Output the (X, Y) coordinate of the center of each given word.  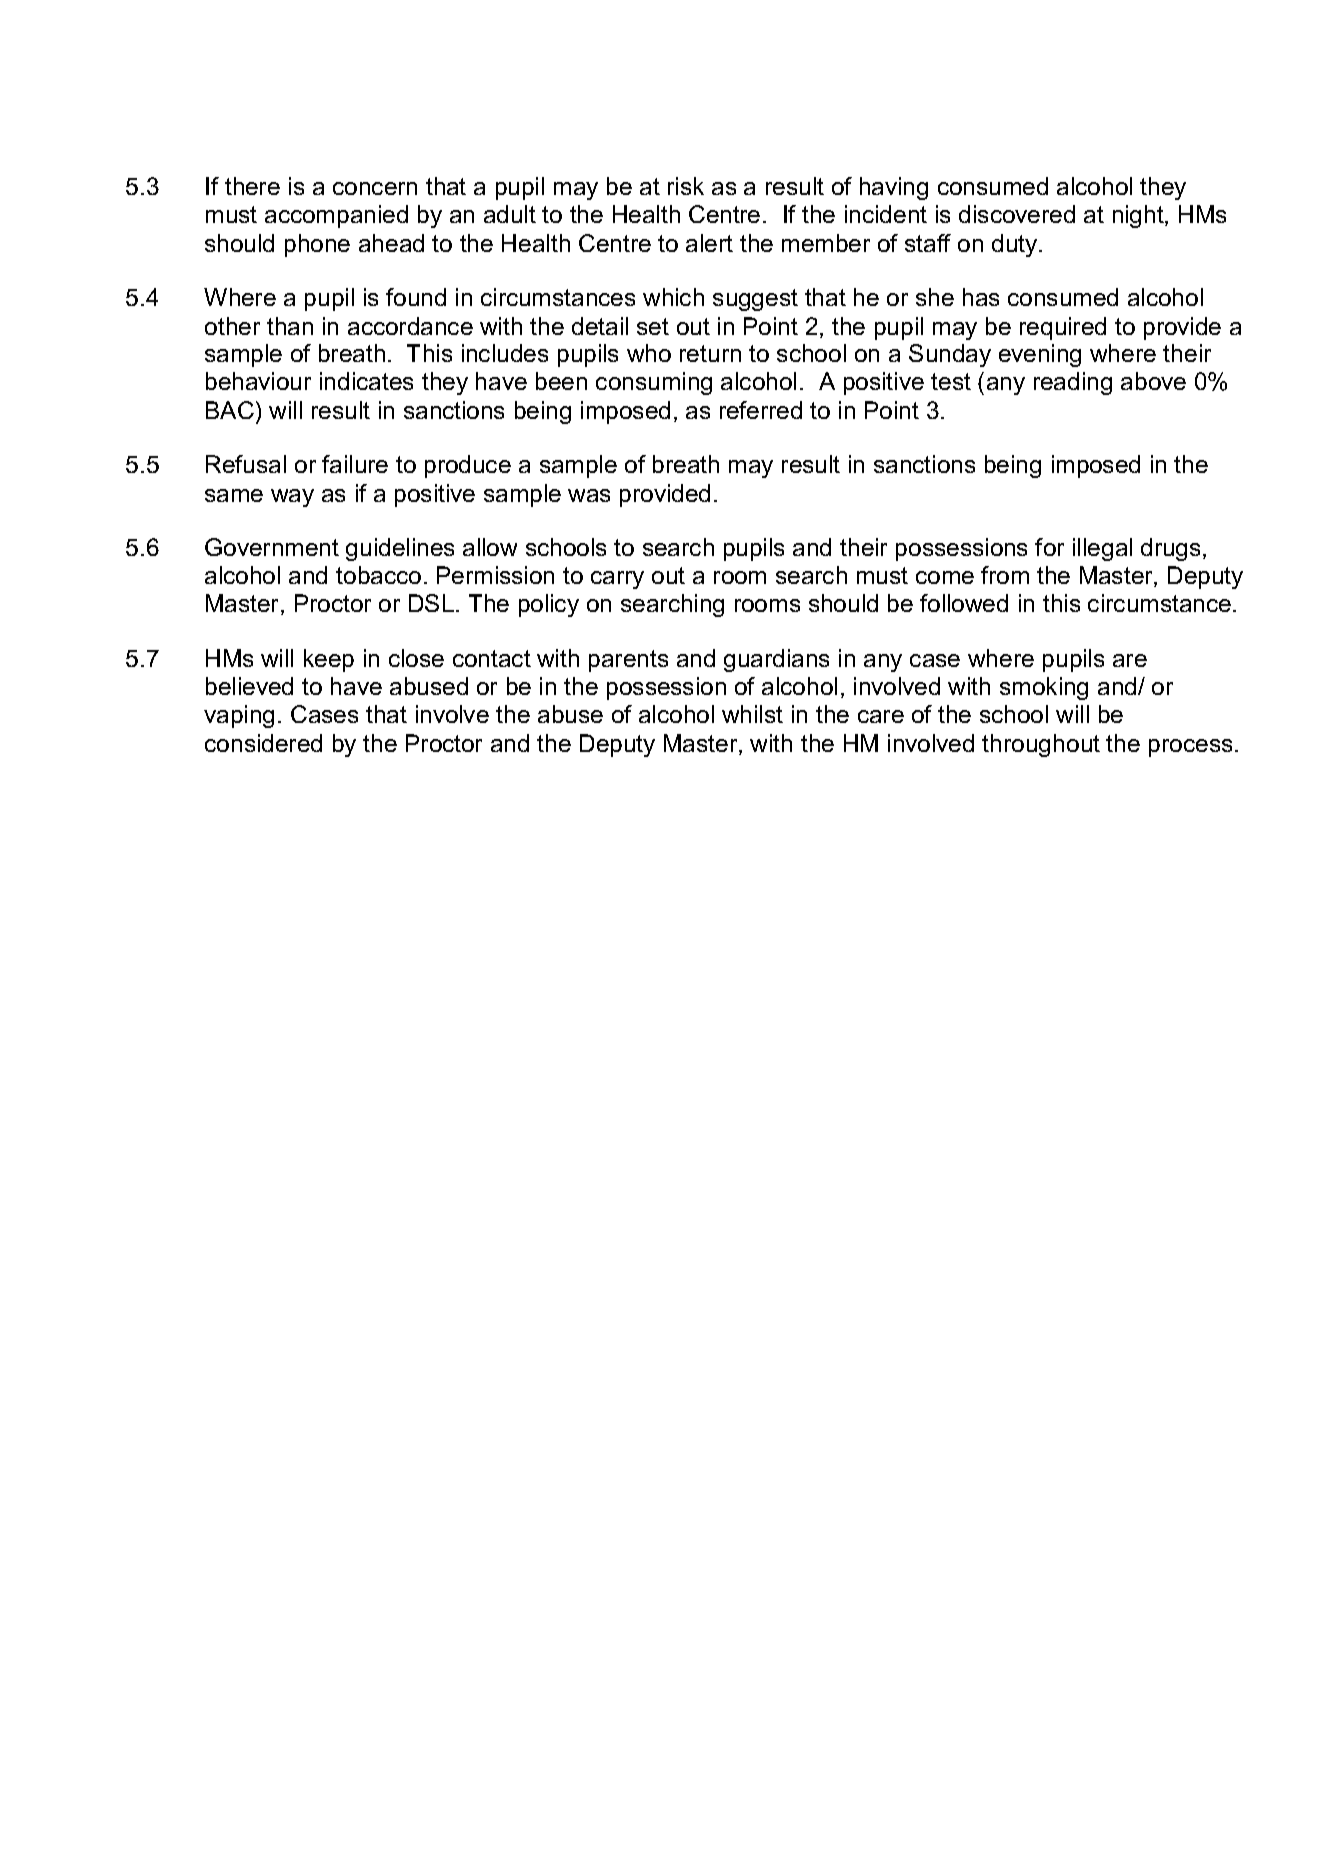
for (1049, 547)
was (589, 495)
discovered (1017, 214)
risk (686, 186)
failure (355, 464)
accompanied (336, 216)
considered (263, 743)
